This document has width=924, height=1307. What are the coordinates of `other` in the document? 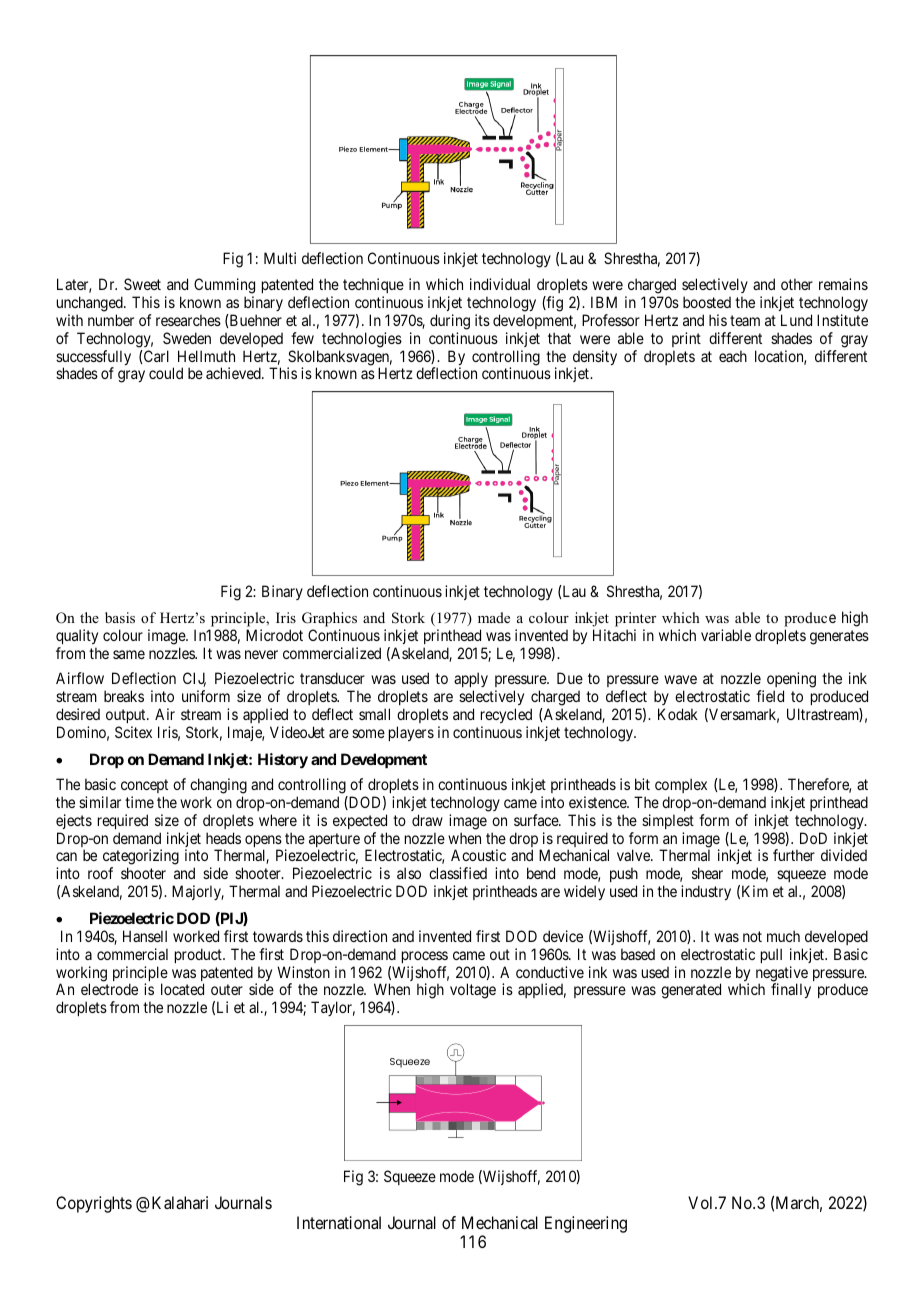 It's located at (797, 284).
